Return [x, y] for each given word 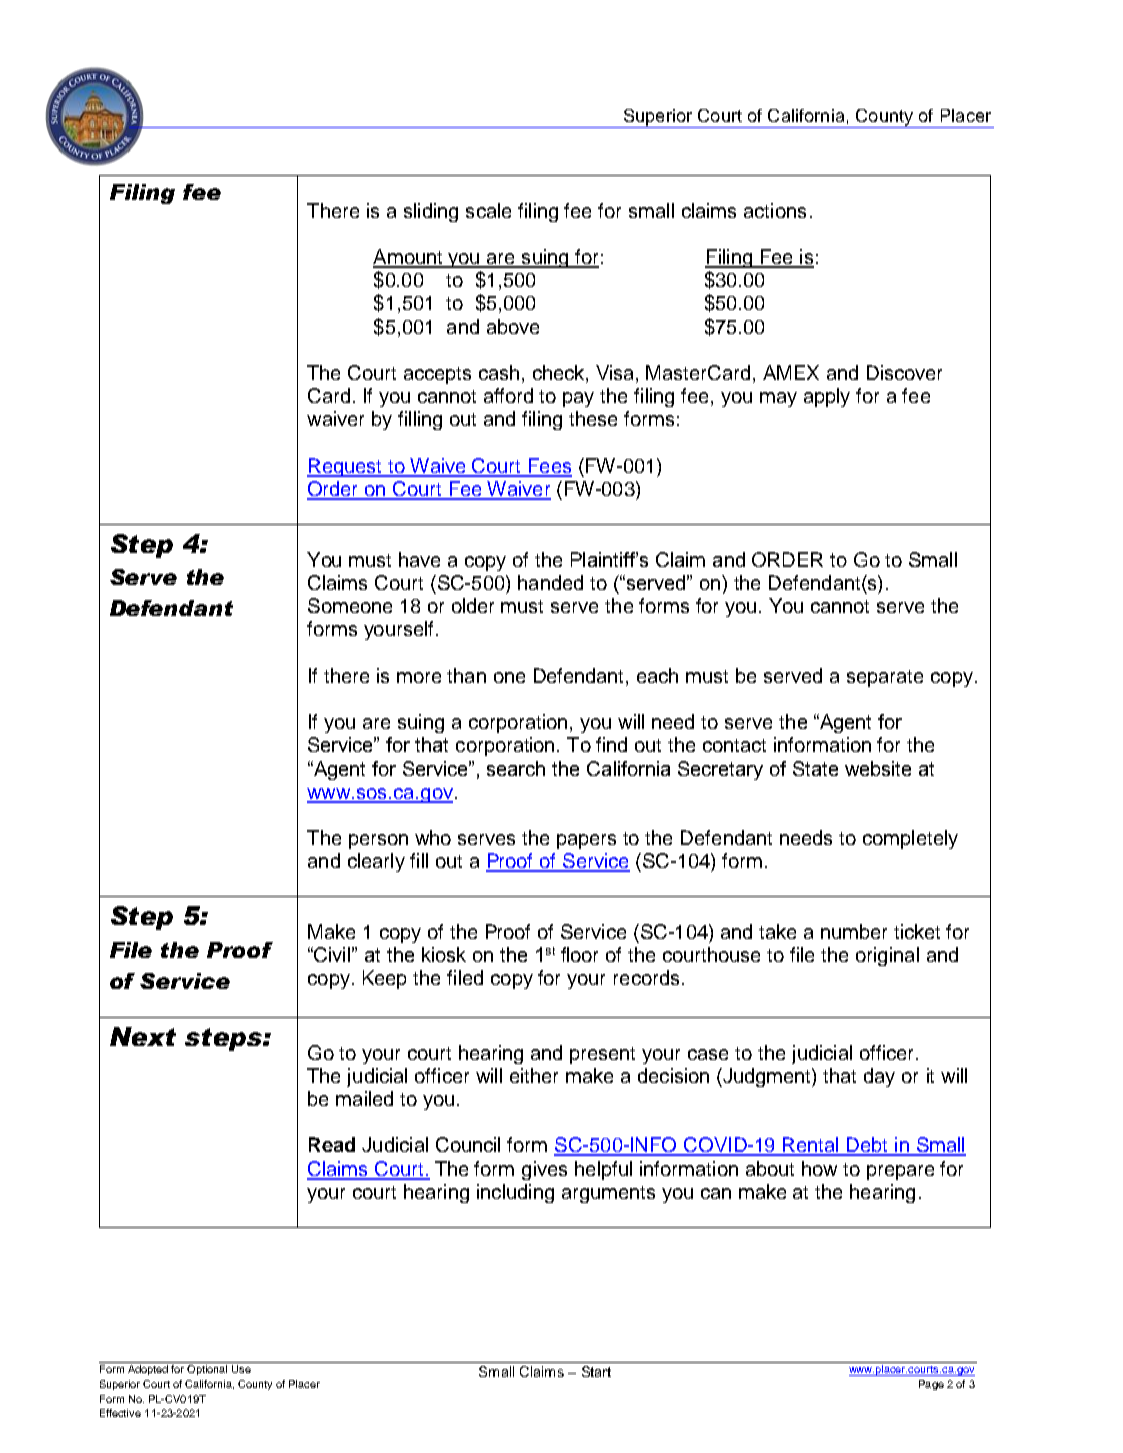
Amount [409, 258]
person [378, 841]
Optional [207, 1370]
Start [596, 1371]
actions [775, 210]
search [516, 768]
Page [931, 1385]
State [815, 768]
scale [488, 210]
